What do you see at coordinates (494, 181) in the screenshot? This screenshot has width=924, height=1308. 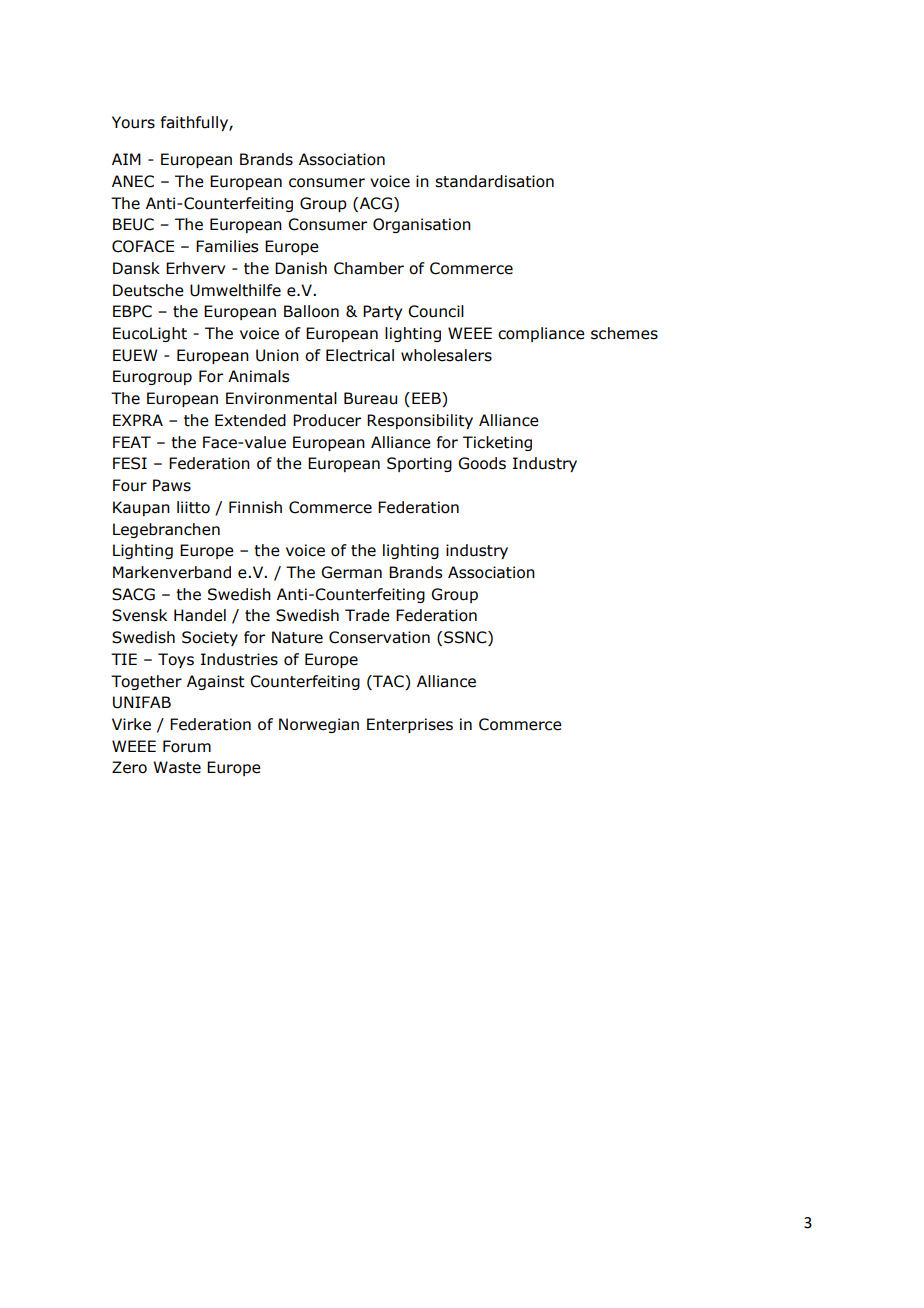 I see `standardisation` at bounding box center [494, 181].
